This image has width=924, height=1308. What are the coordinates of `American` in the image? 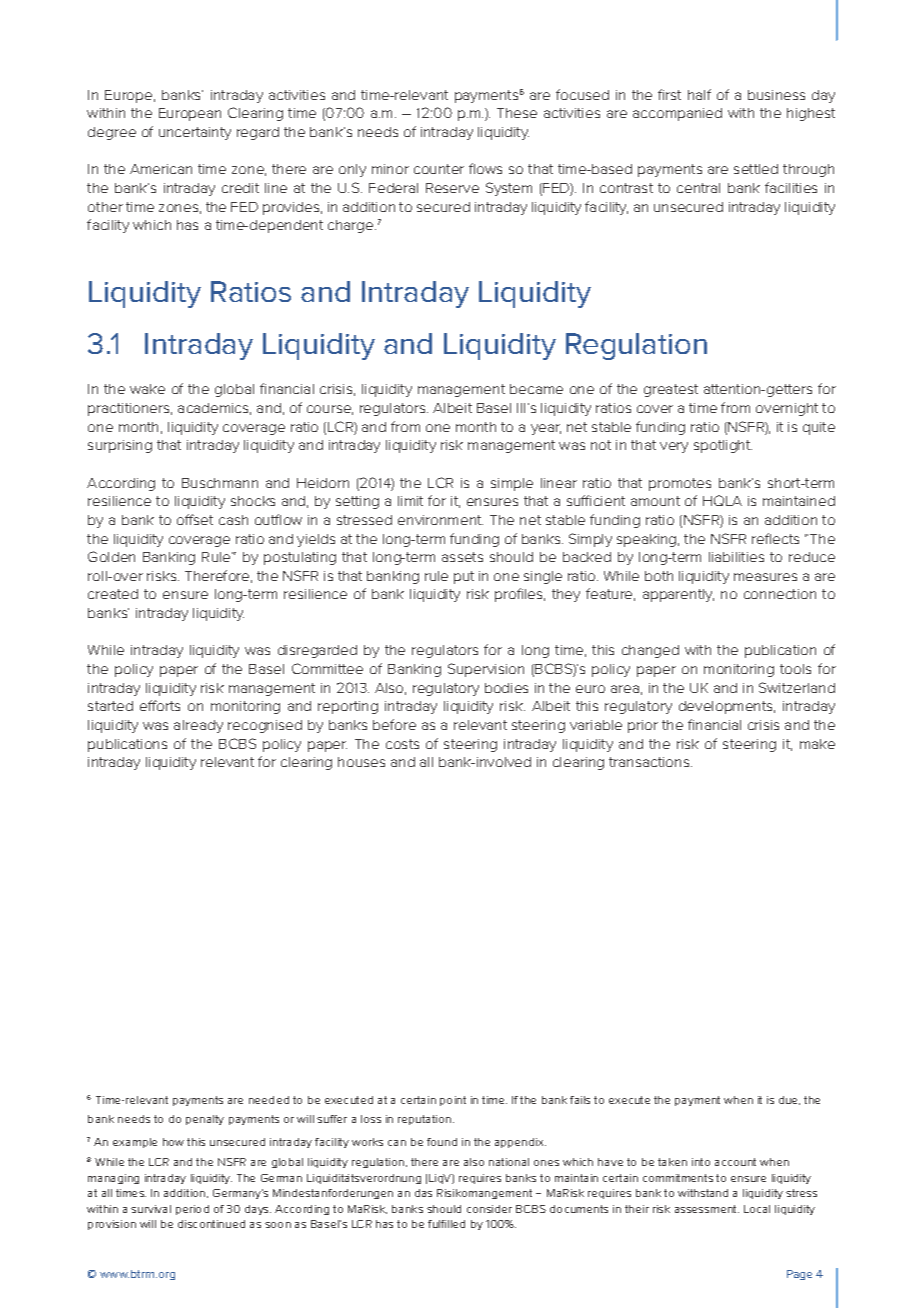 It's located at (161, 169).
